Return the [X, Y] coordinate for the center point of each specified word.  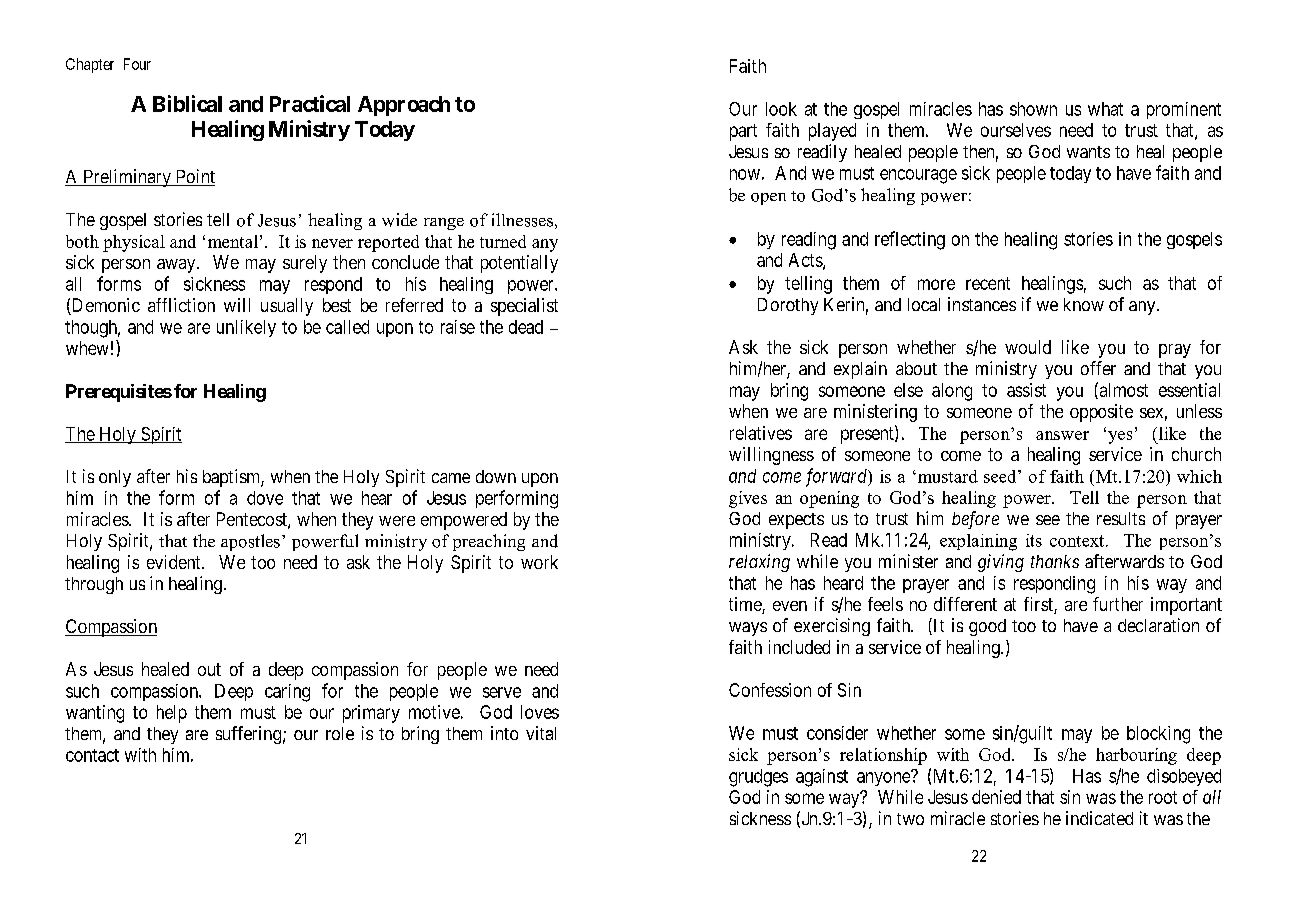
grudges [758, 778]
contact [92, 755]
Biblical [187, 103]
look [781, 109]
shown [1033, 109]
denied [996, 797]
